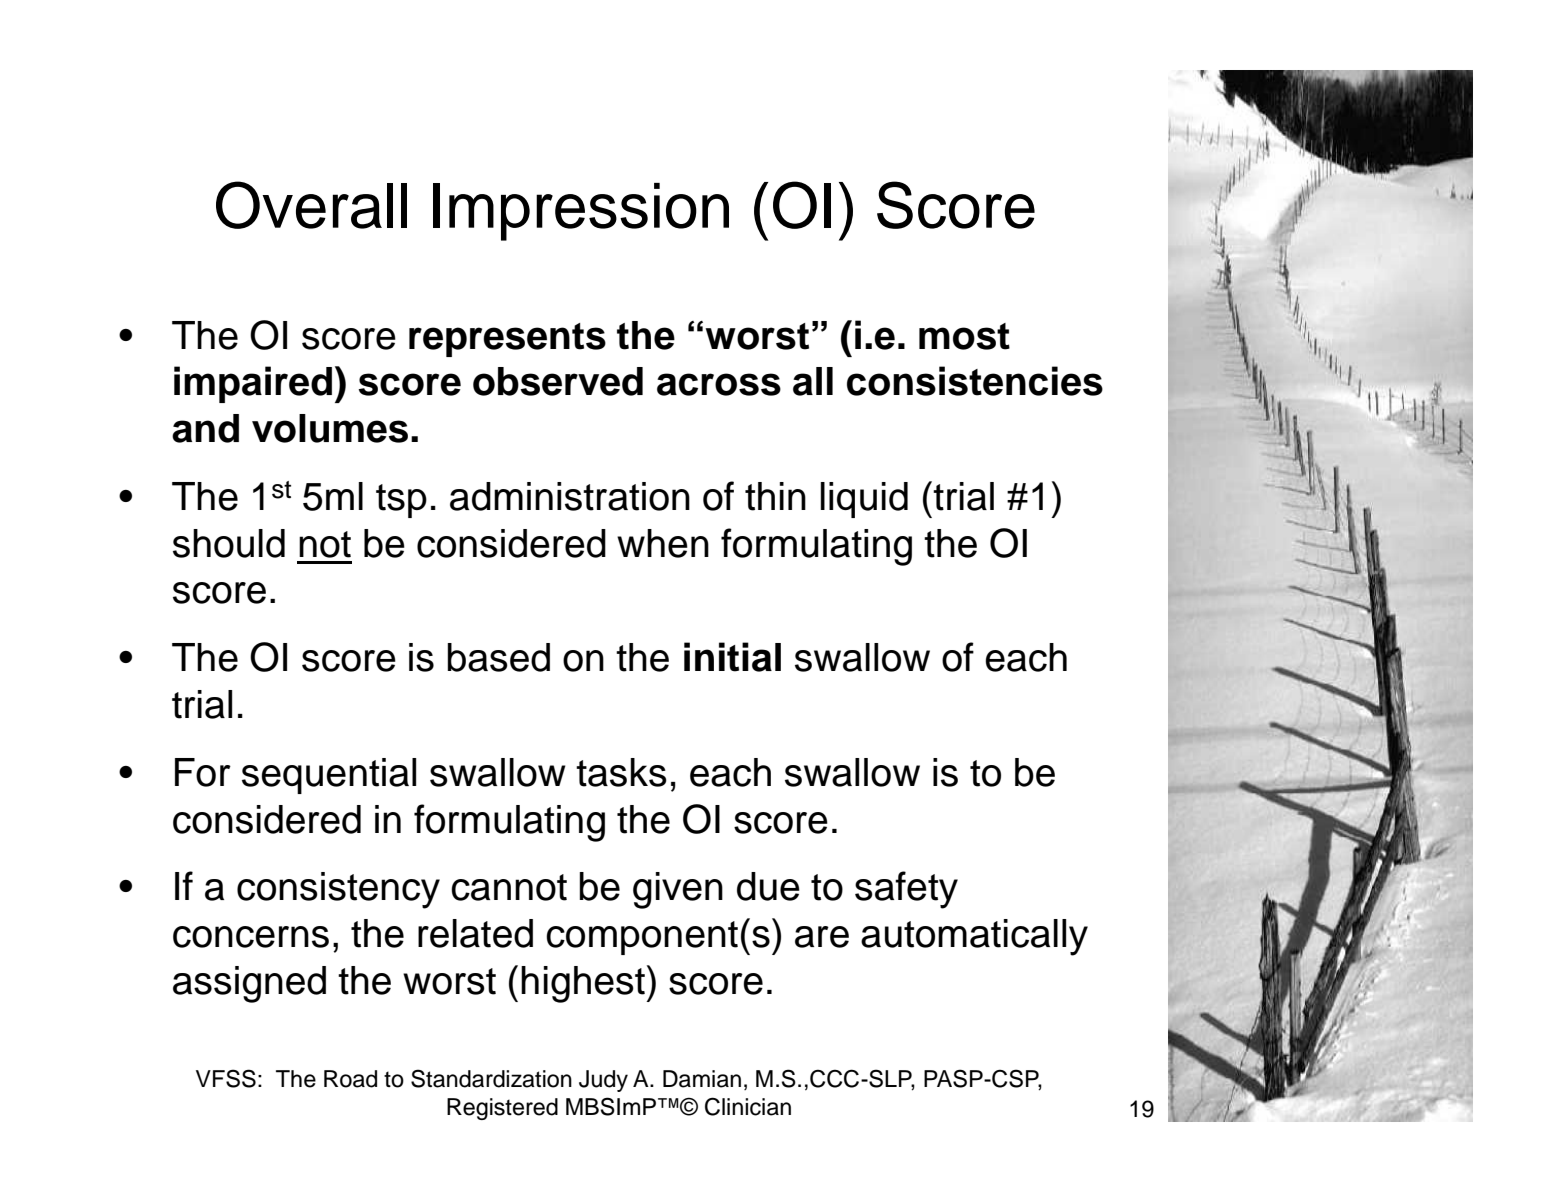 Image resolution: width=1543 pixels, height=1192 pixels. I want to click on most, so click(964, 336).
